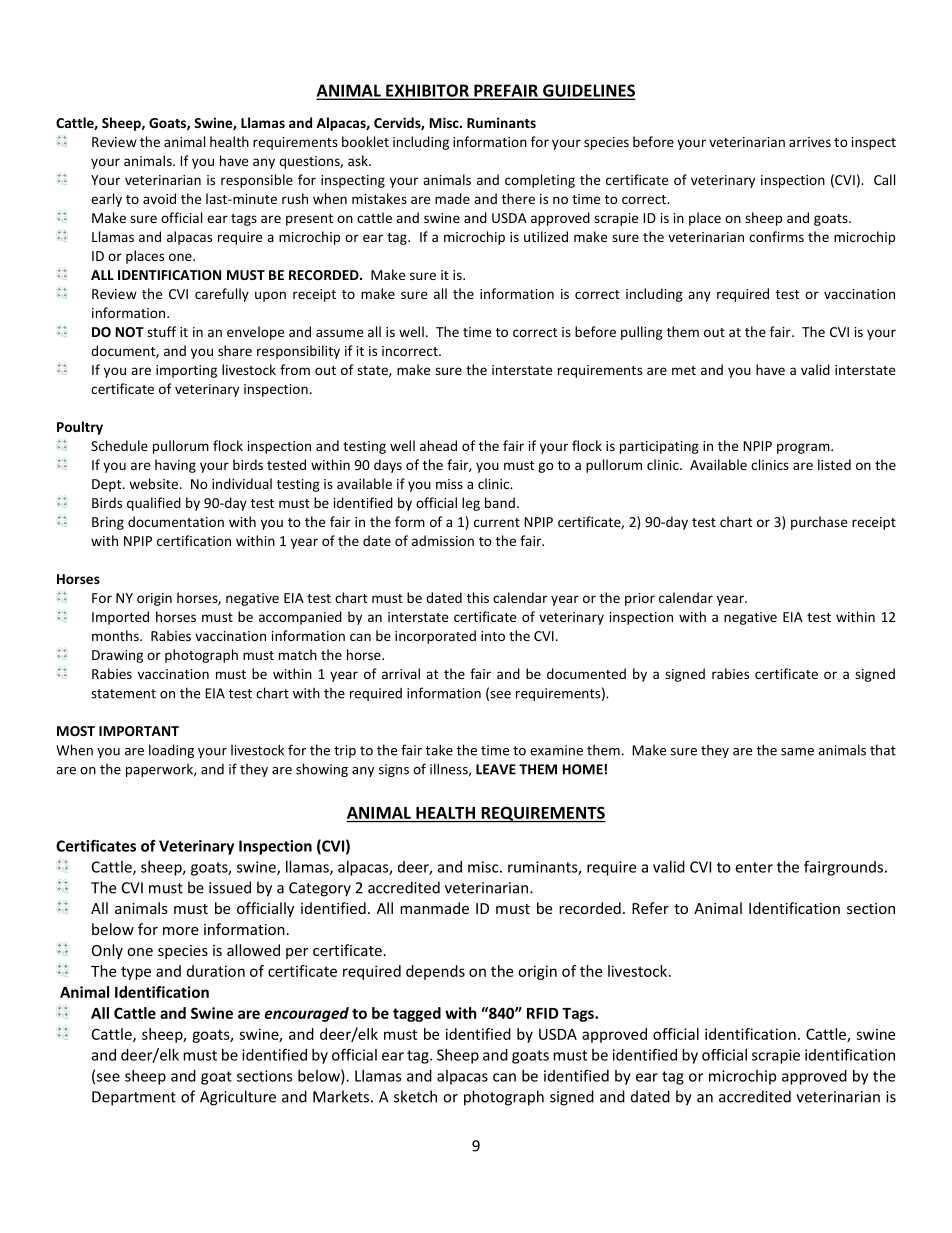  Describe the element at coordinates (159, 198) in the document. I see `avoid` at that location.
